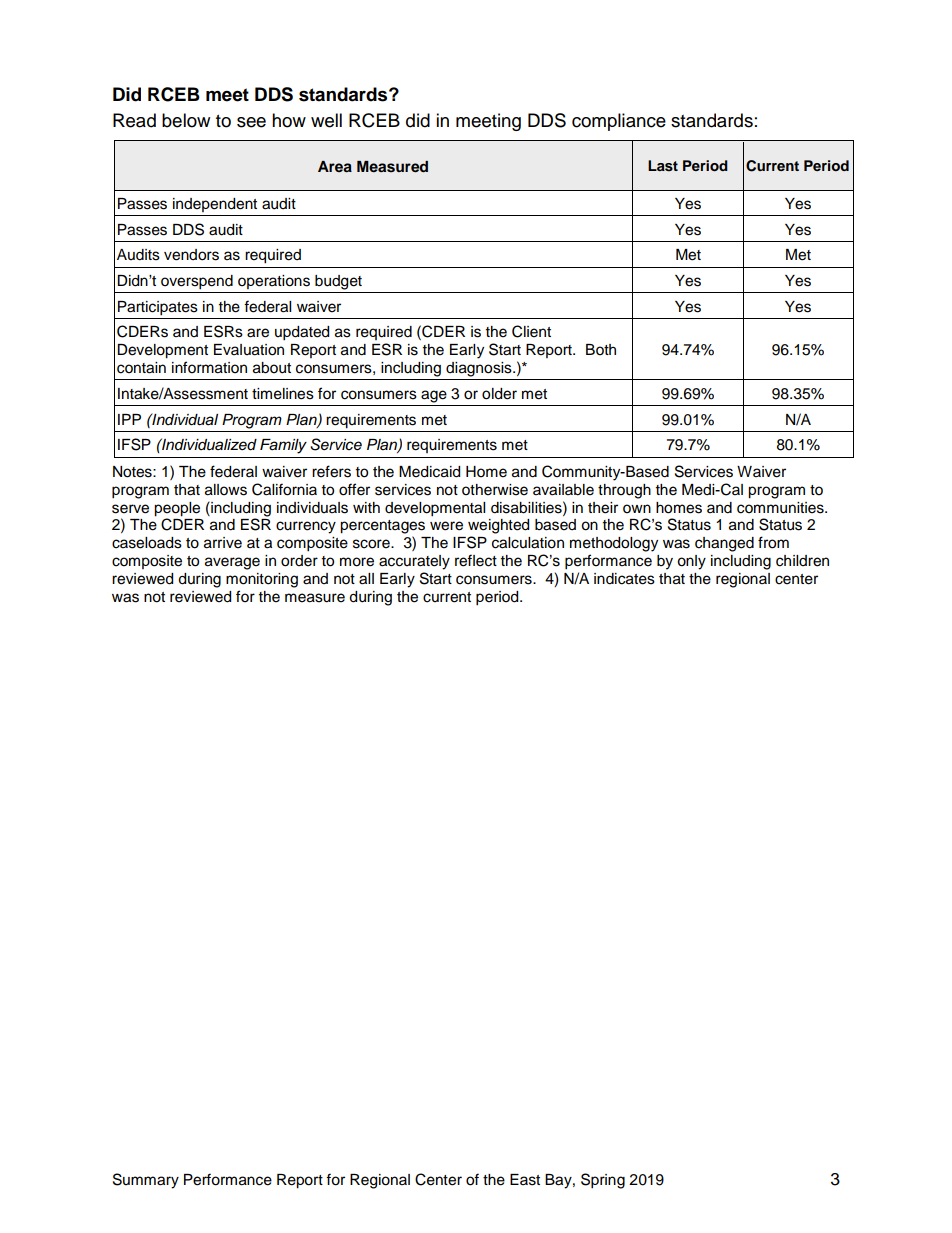 The image size is (952, 1233). What do you see at coordinates (146, 1181) in the screenshot?
I see `Summary` at bounding box center [146, 1181].
